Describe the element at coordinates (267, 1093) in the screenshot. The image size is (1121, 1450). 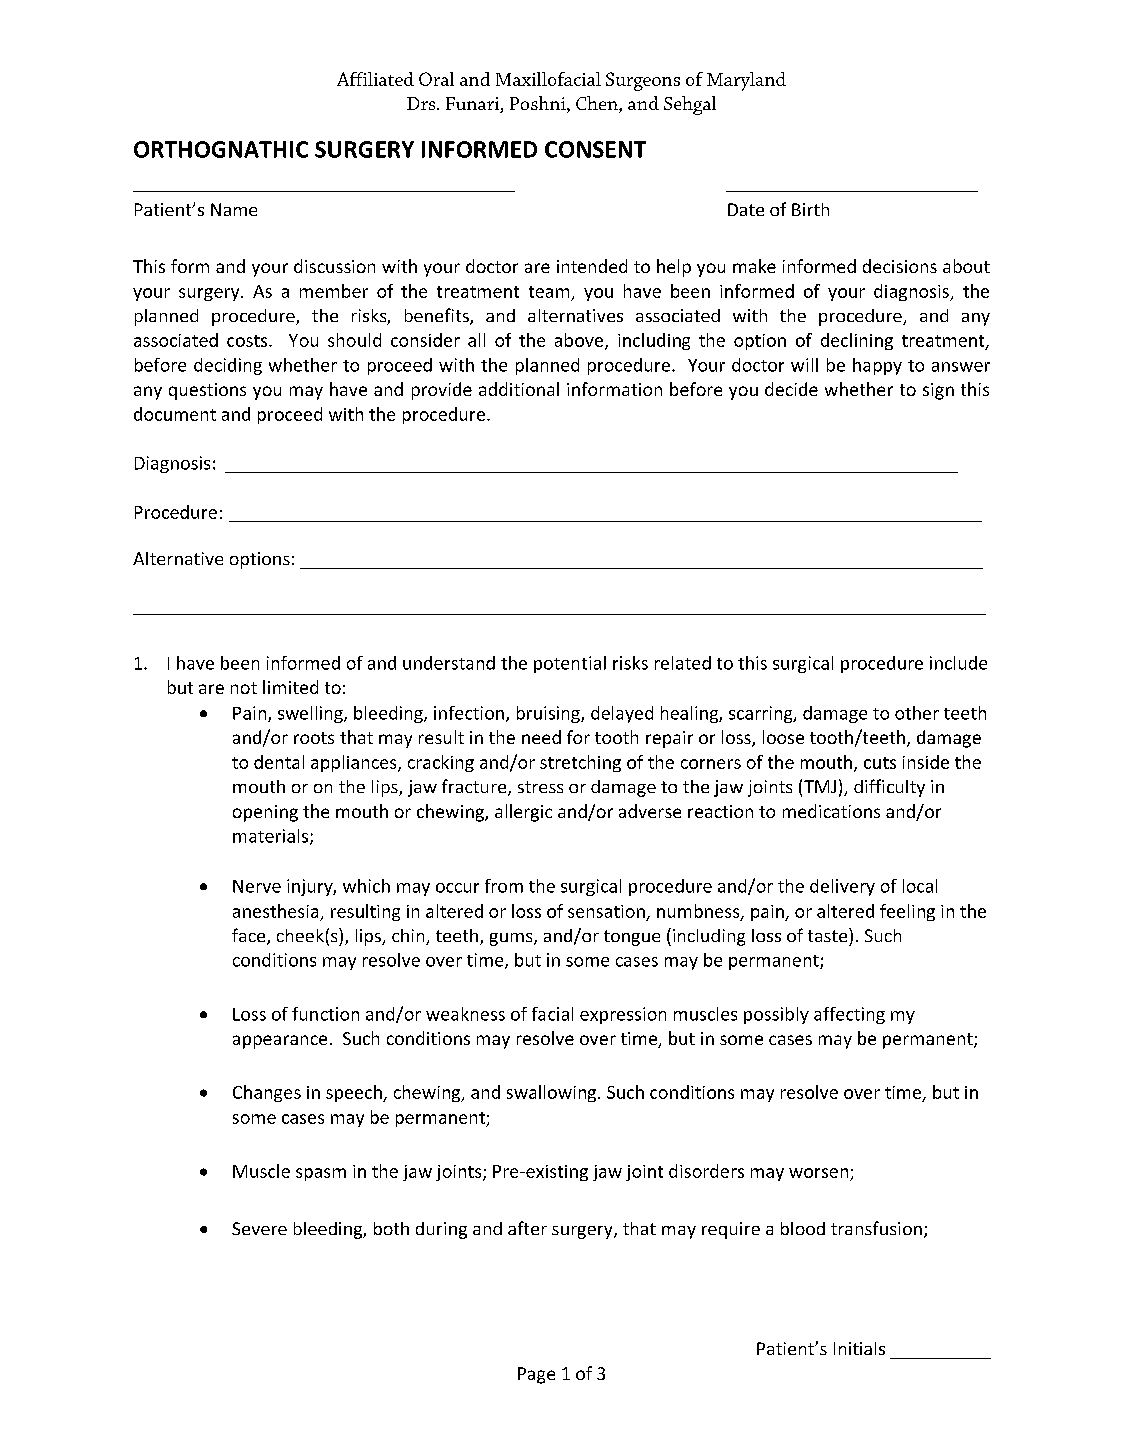
I see `Changes` at that location.
